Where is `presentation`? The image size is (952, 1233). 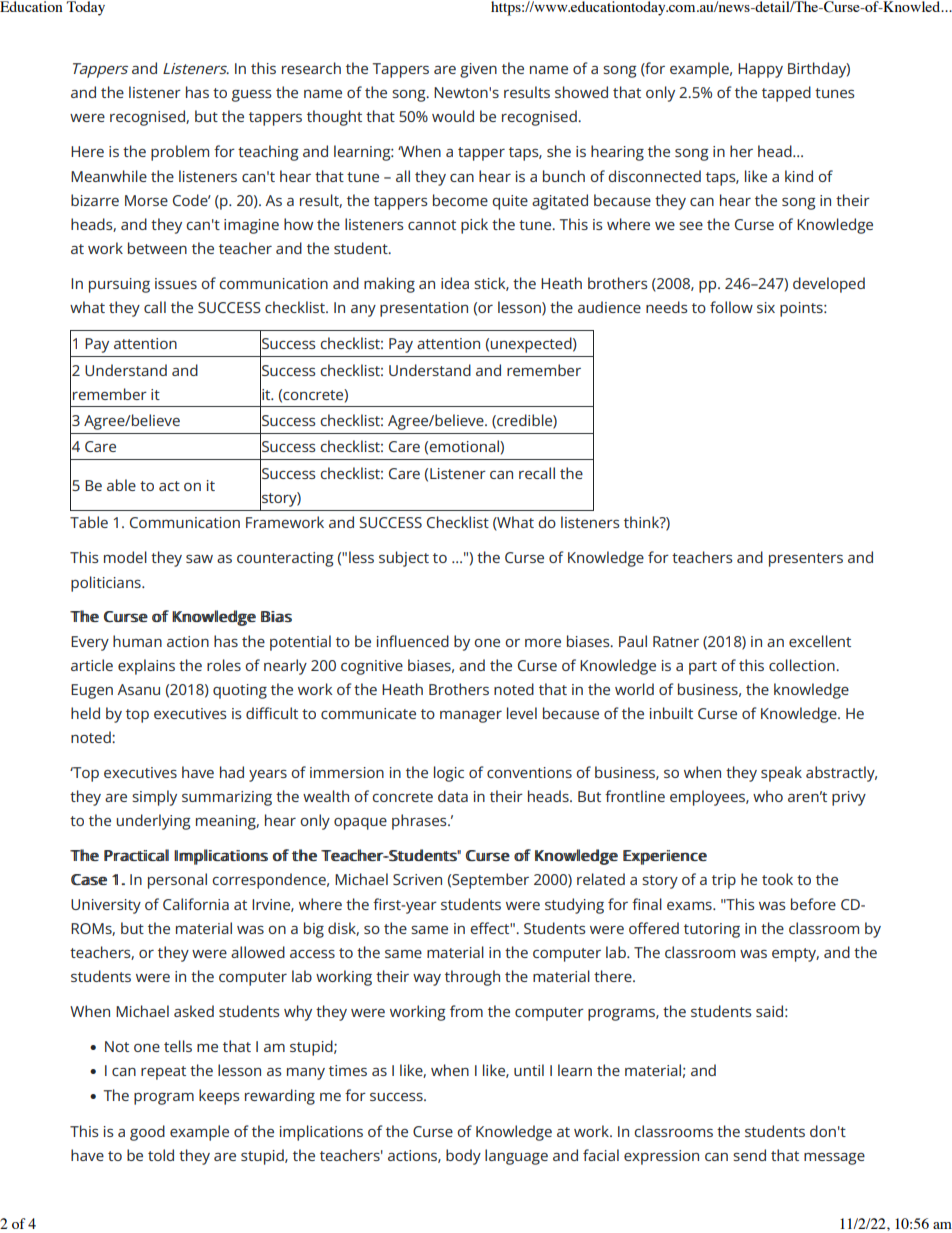
presentation is located at coordinates (424, 309).
